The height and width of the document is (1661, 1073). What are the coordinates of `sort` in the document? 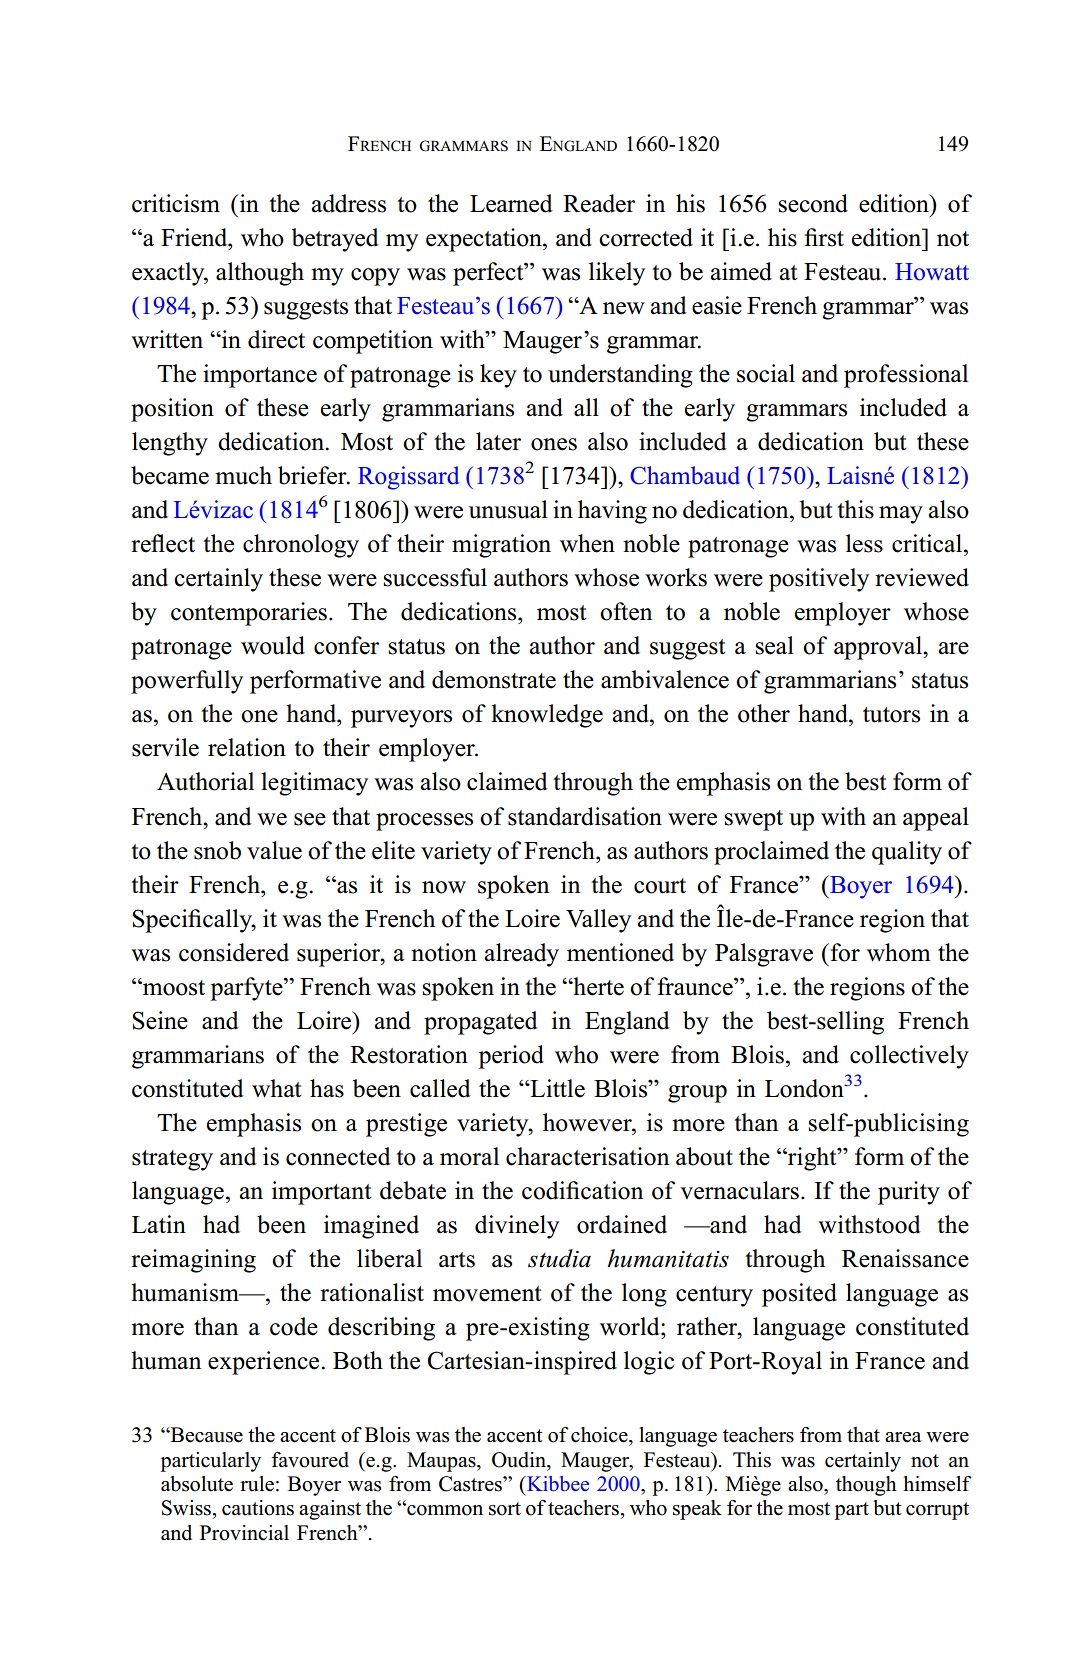 It's located at (505, 1509).
